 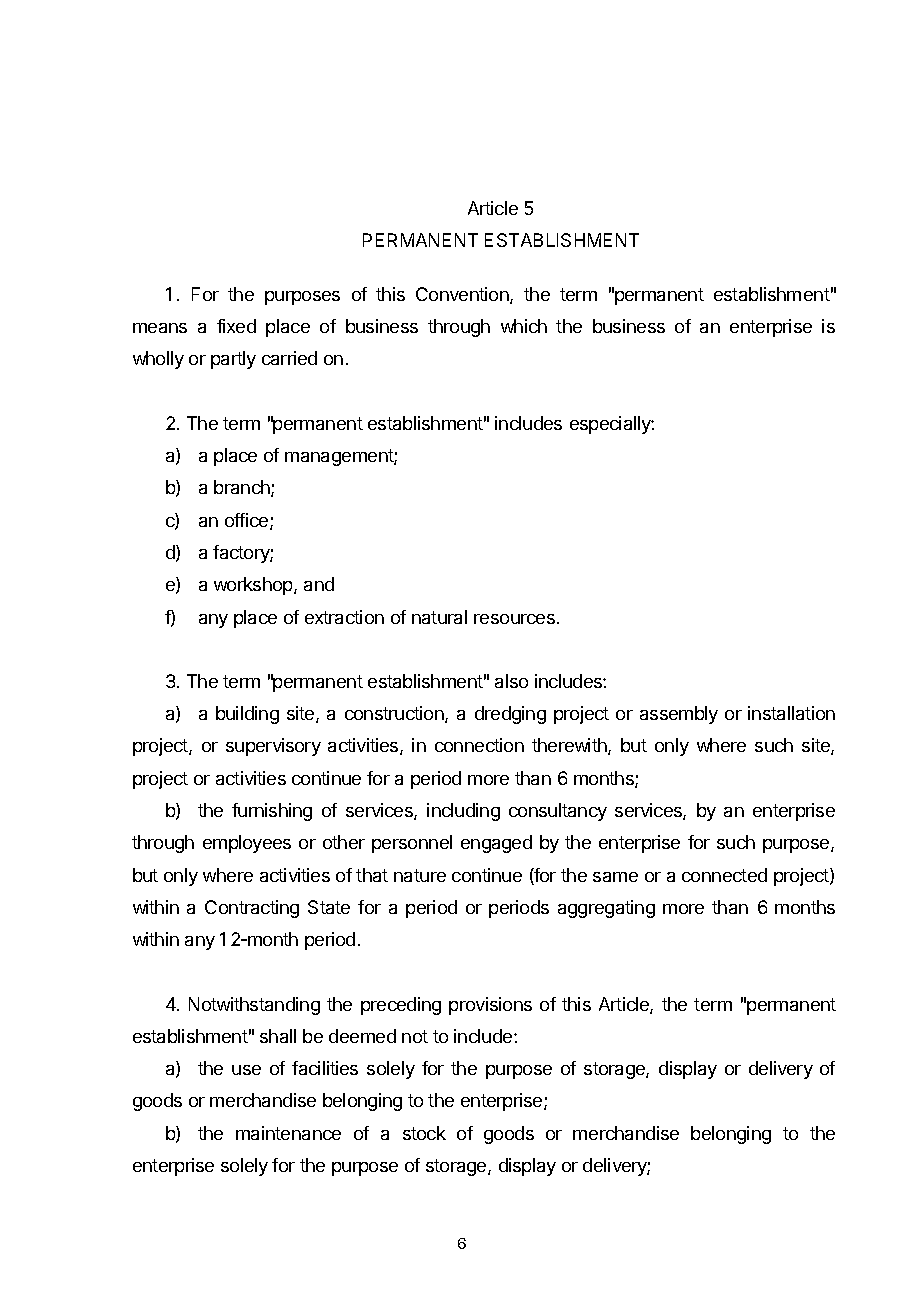 I want to click on Convention, so click(x=463, y=295).
